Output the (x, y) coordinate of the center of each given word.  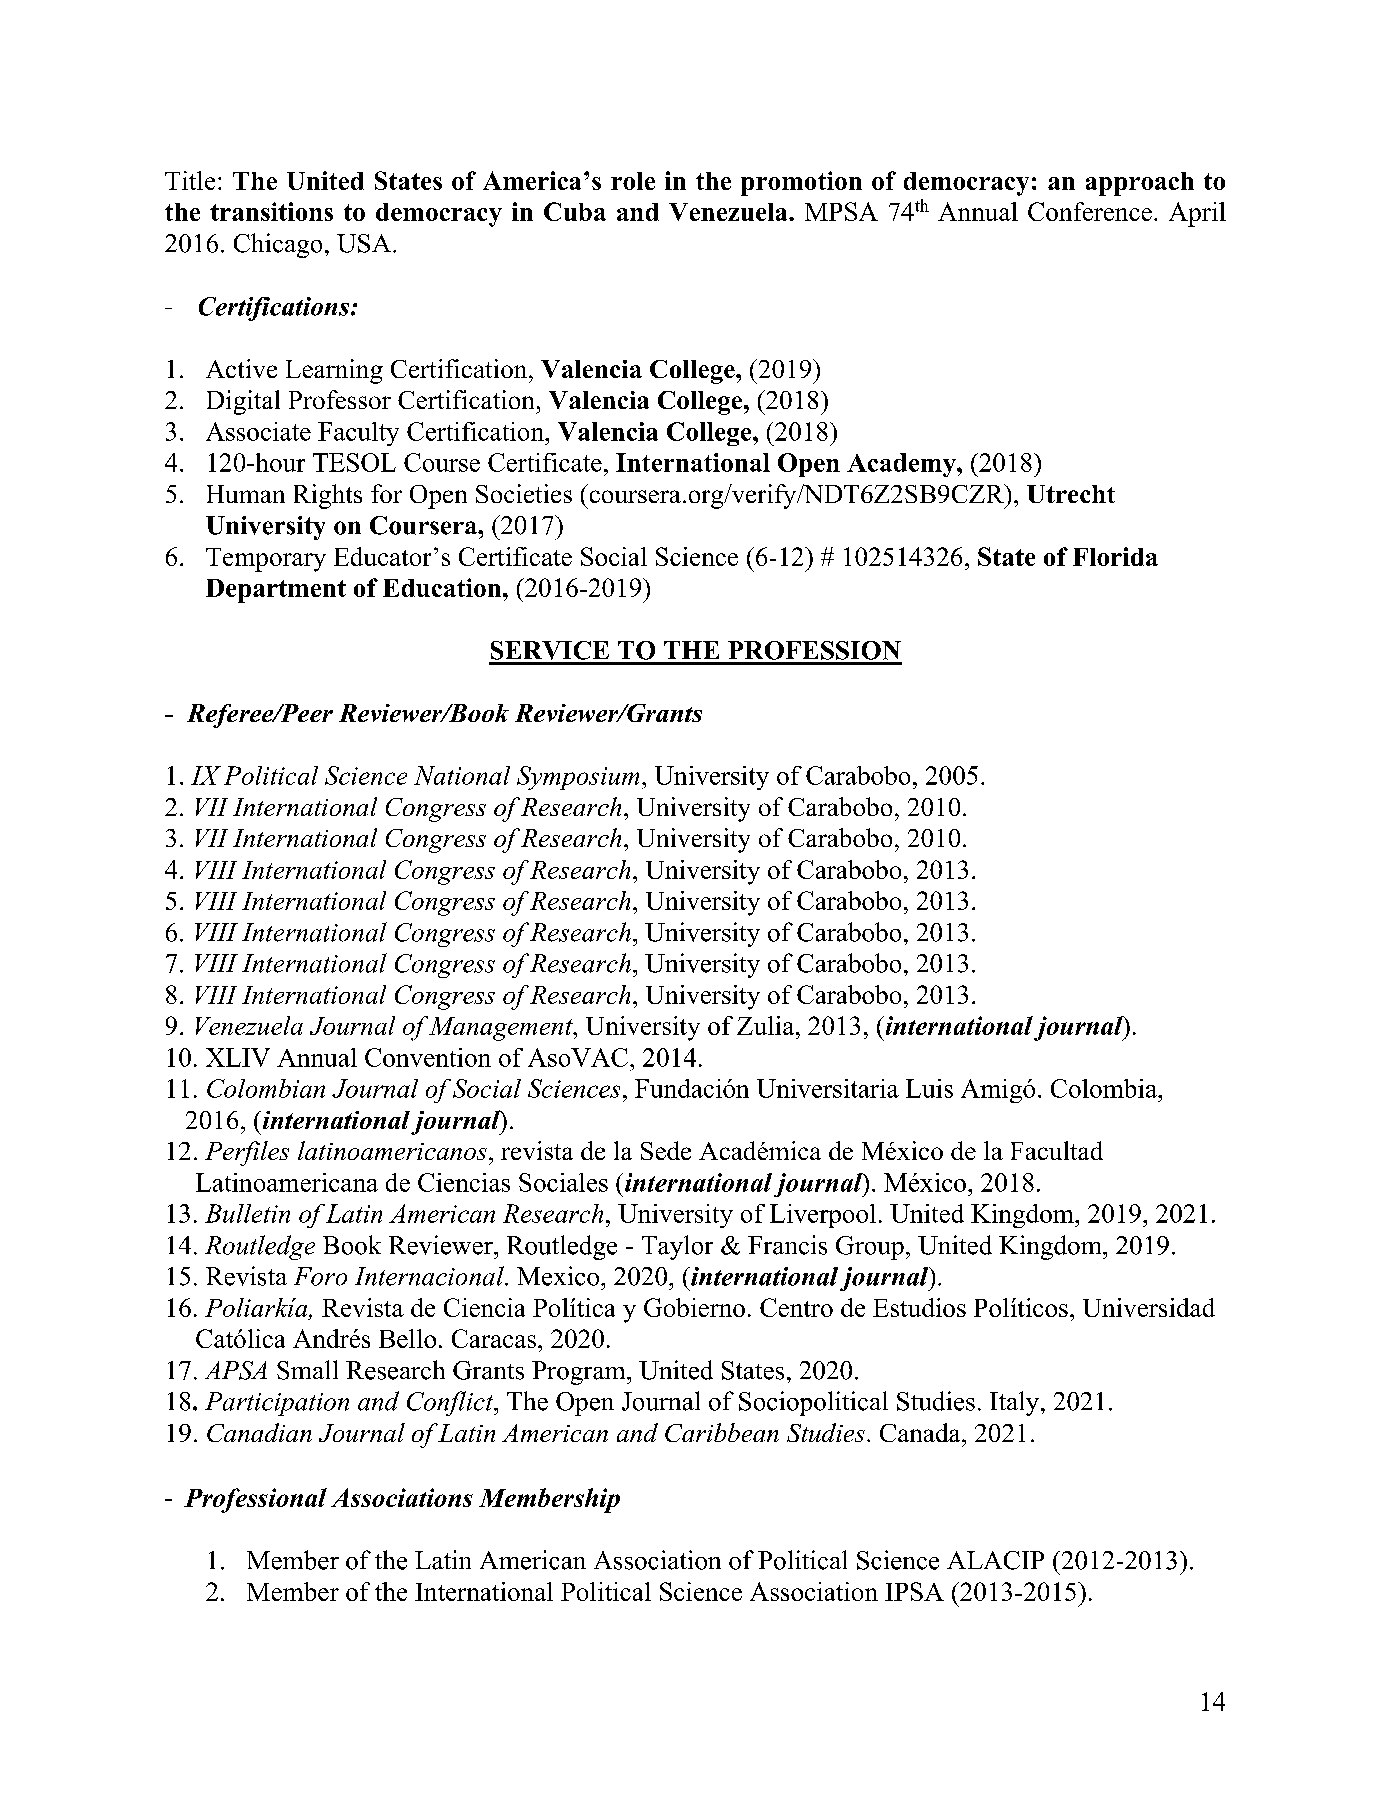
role (633, 181)
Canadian (259, 1432)
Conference (1090, 211)
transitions (271, 211)
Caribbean (722, 1432)
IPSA (914, 1591)
